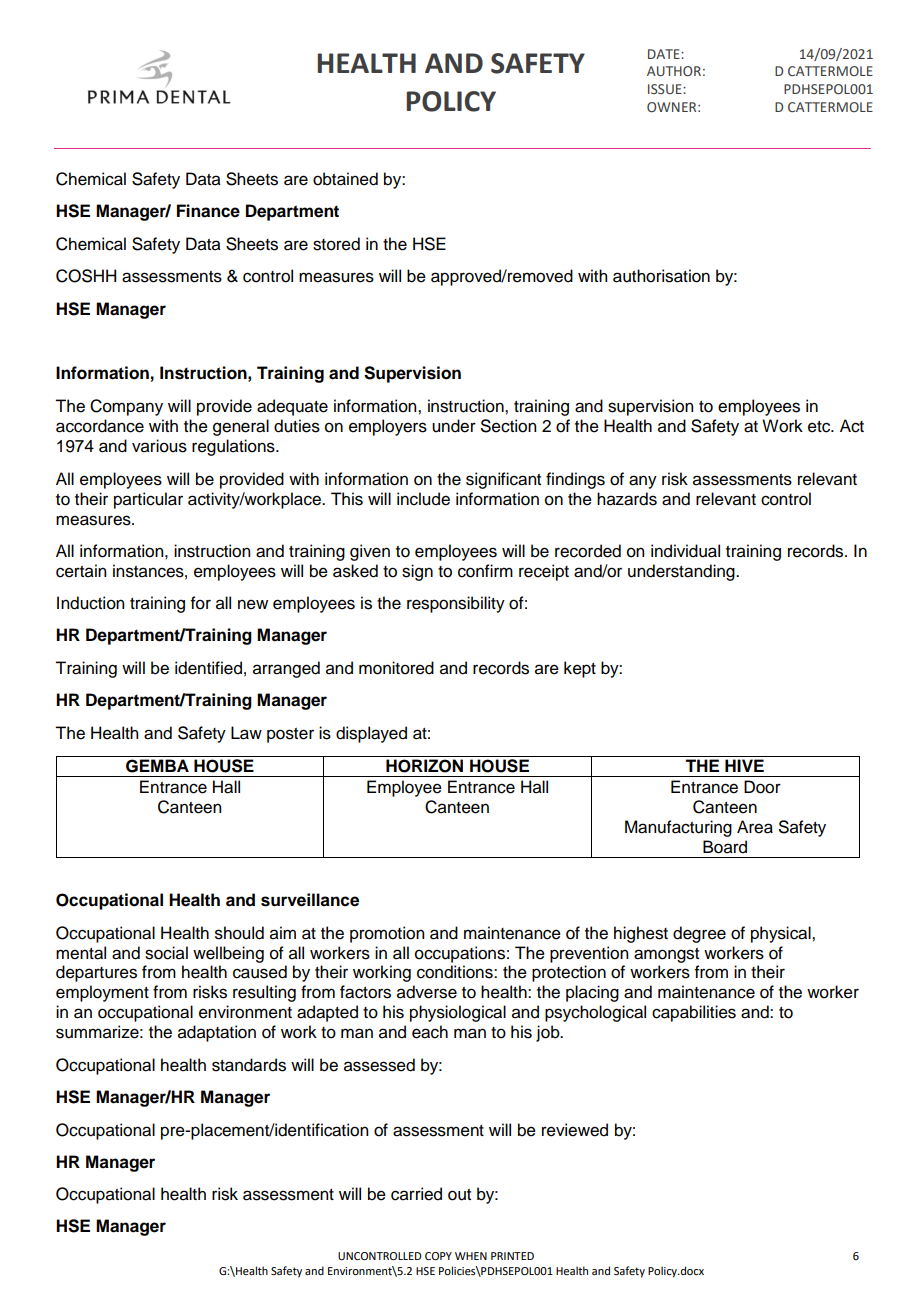 The height and width of the screenshot is (1308, 924). Describe the element at coordinates (575, 1130) in the screenshot. I see `reviewed` at that location.
